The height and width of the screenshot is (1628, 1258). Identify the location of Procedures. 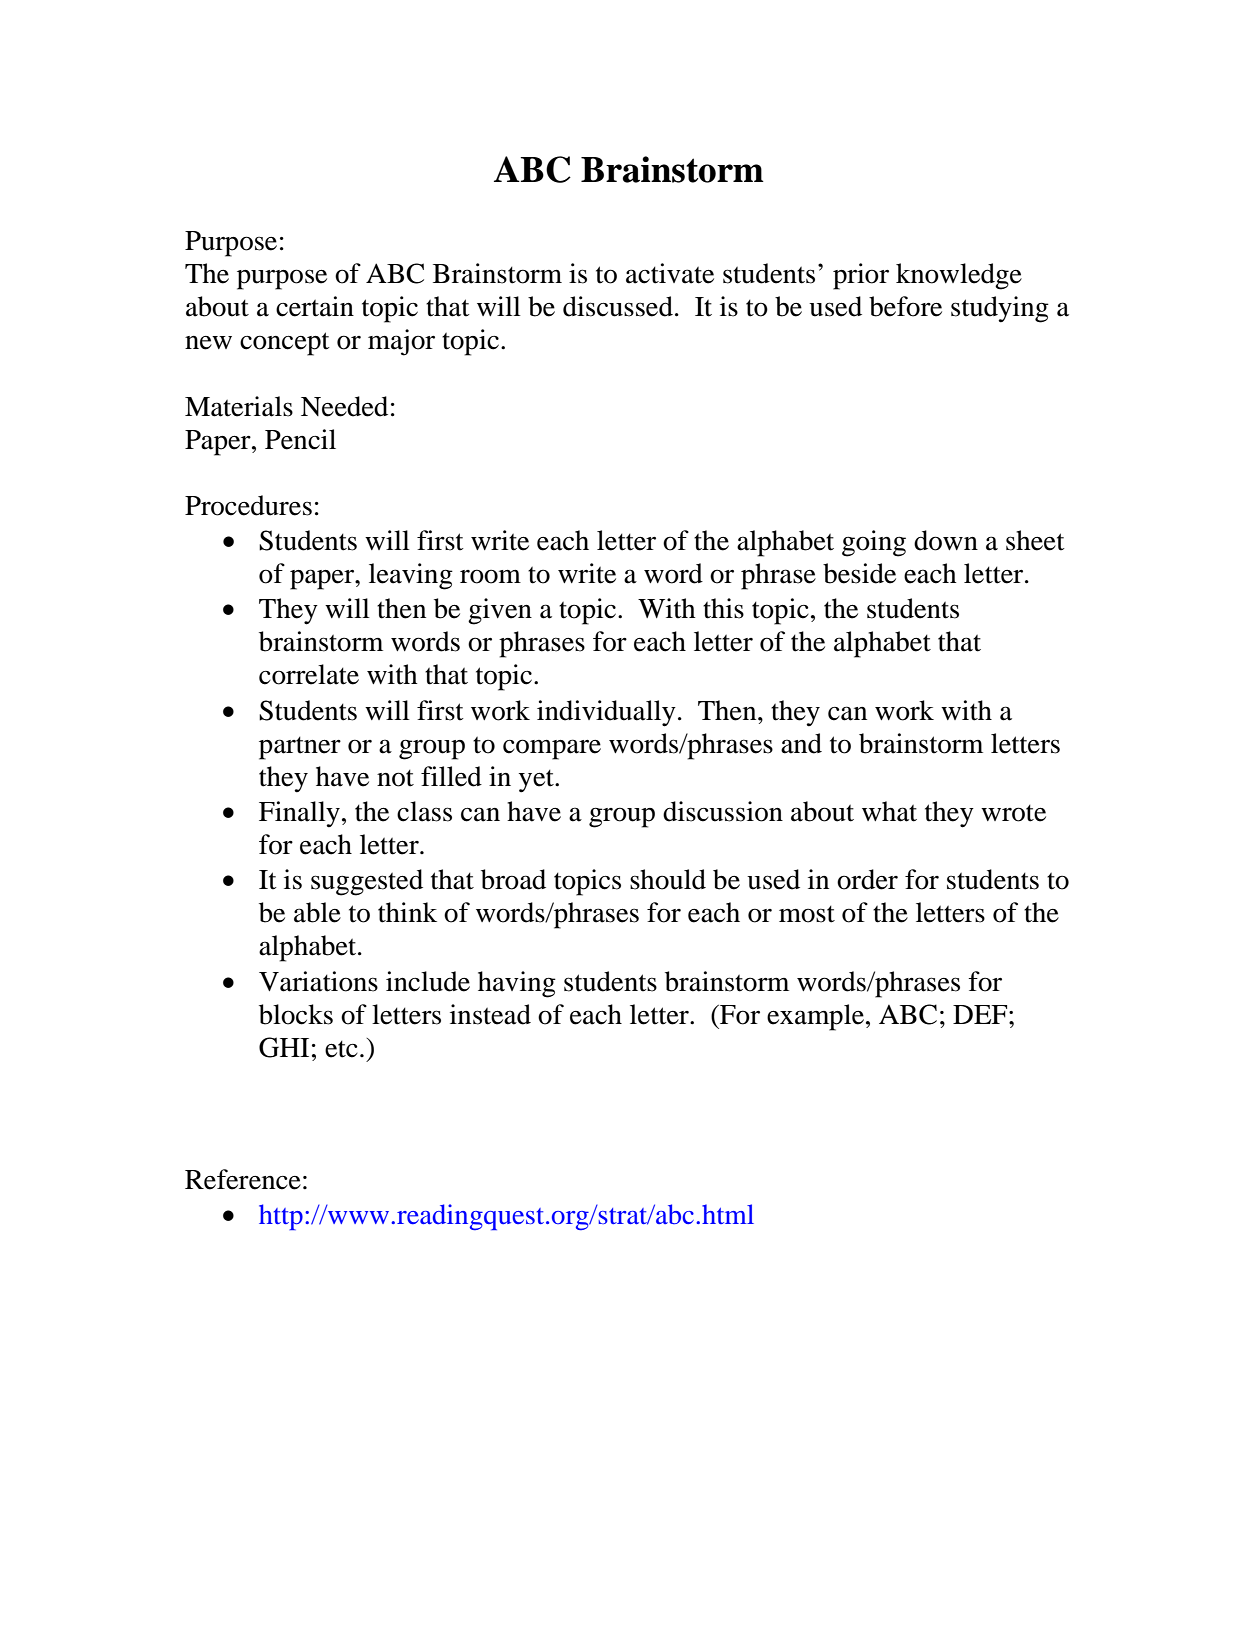
(248, 505).
